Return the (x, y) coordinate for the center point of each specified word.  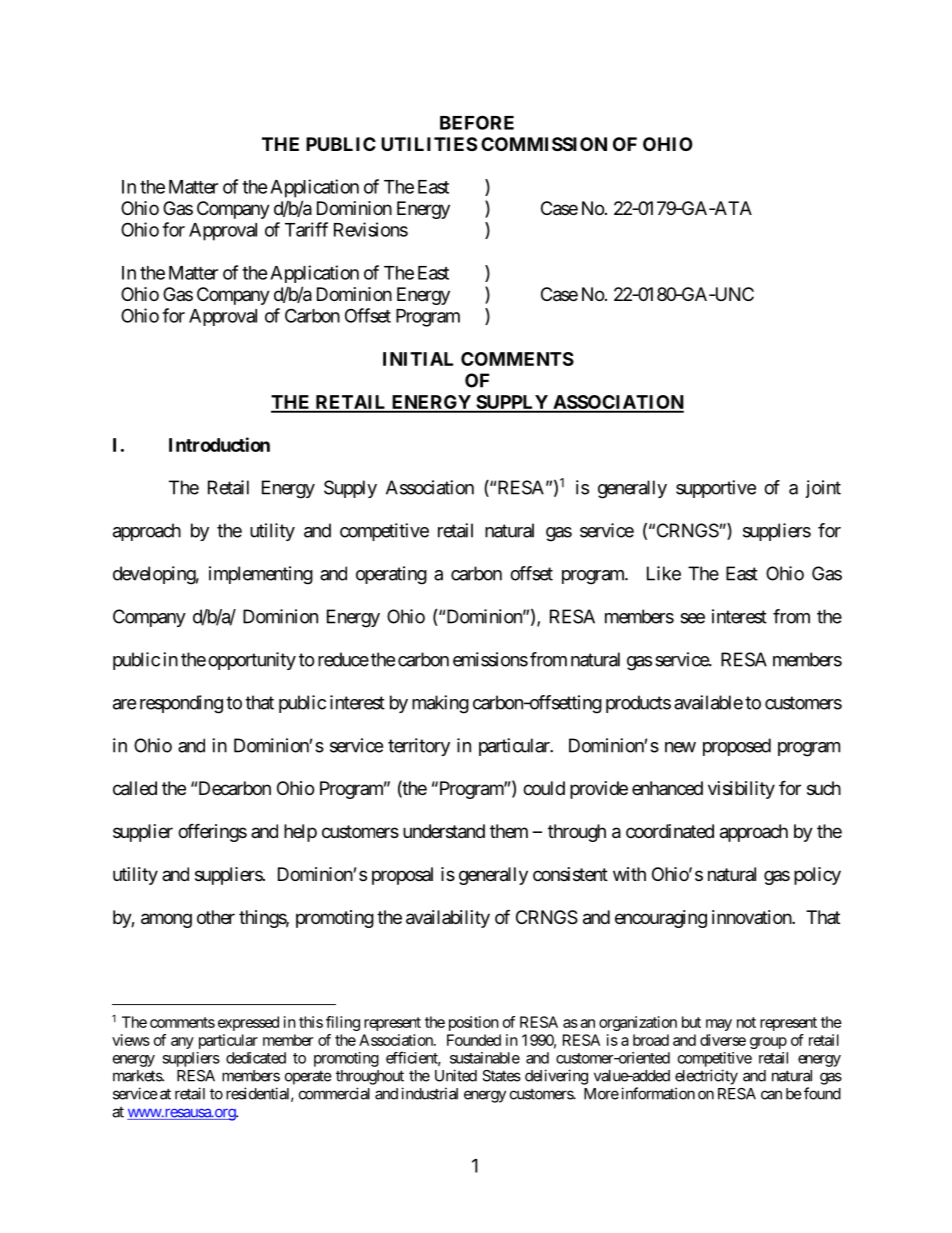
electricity (706, 1077)
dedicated (256, 1058)
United (456, 1075)
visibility (741, 790)
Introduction (219, 444)
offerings (212, 832)
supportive (716, 489)
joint (823, 489)
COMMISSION (544, 144)
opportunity (252, 661)
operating (391, 575)
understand (444, 831)
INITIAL (418, 359)
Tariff (306, 229)
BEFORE (477, 122)
